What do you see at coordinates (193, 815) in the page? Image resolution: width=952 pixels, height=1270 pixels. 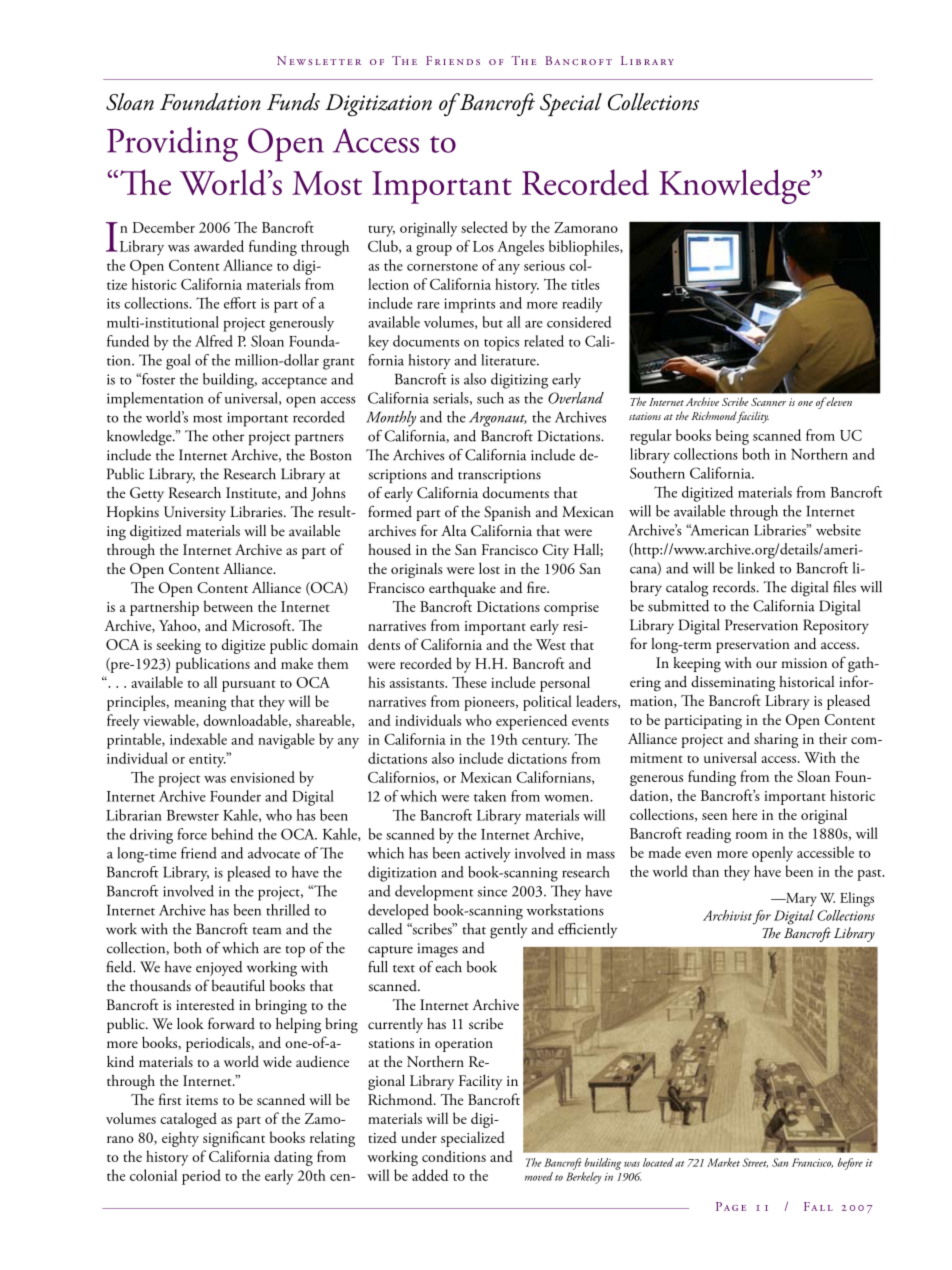 I see `Brewster` at bounding box center [193, 815].
